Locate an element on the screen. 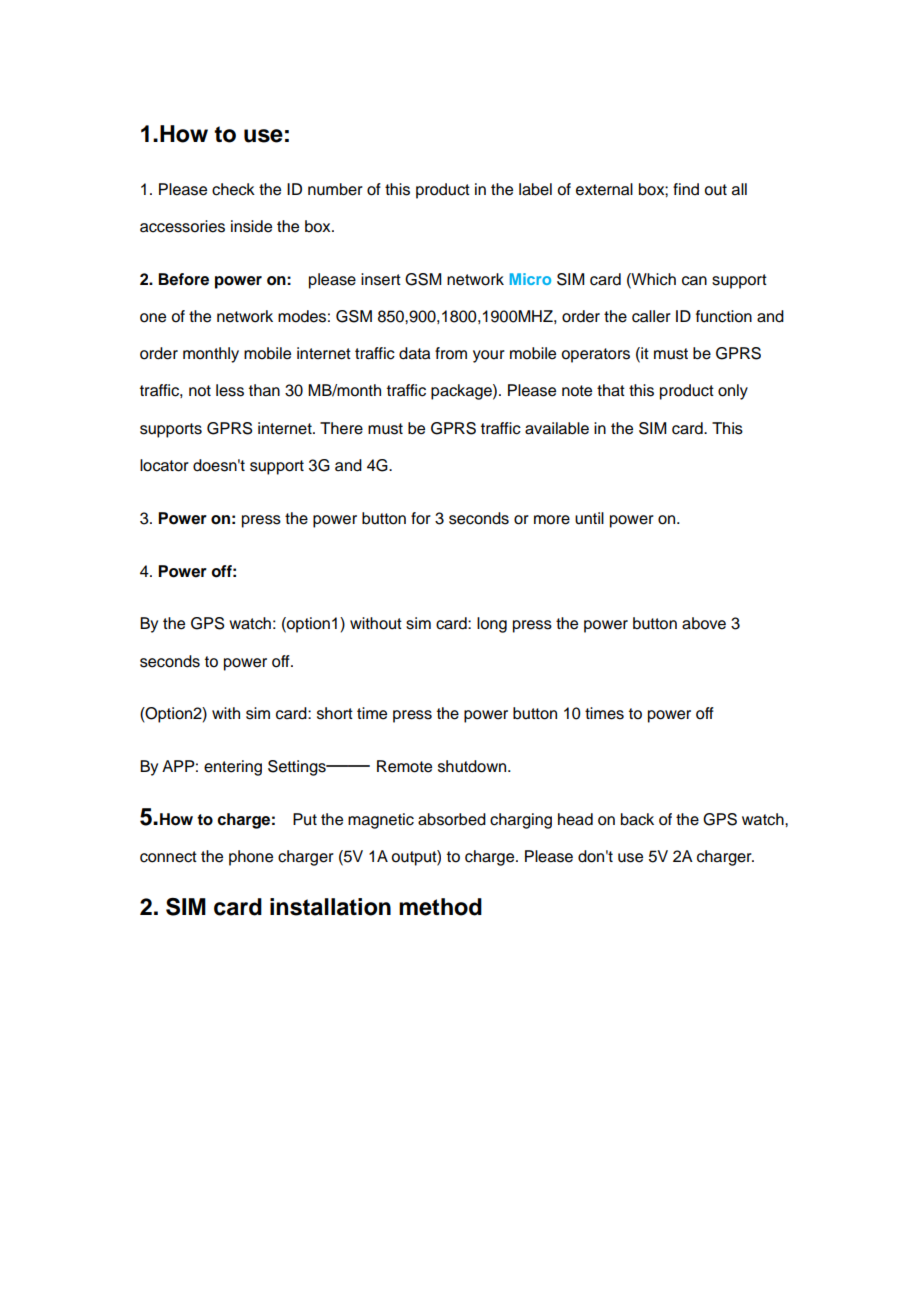  inside is located at coordinates (251, 226).
